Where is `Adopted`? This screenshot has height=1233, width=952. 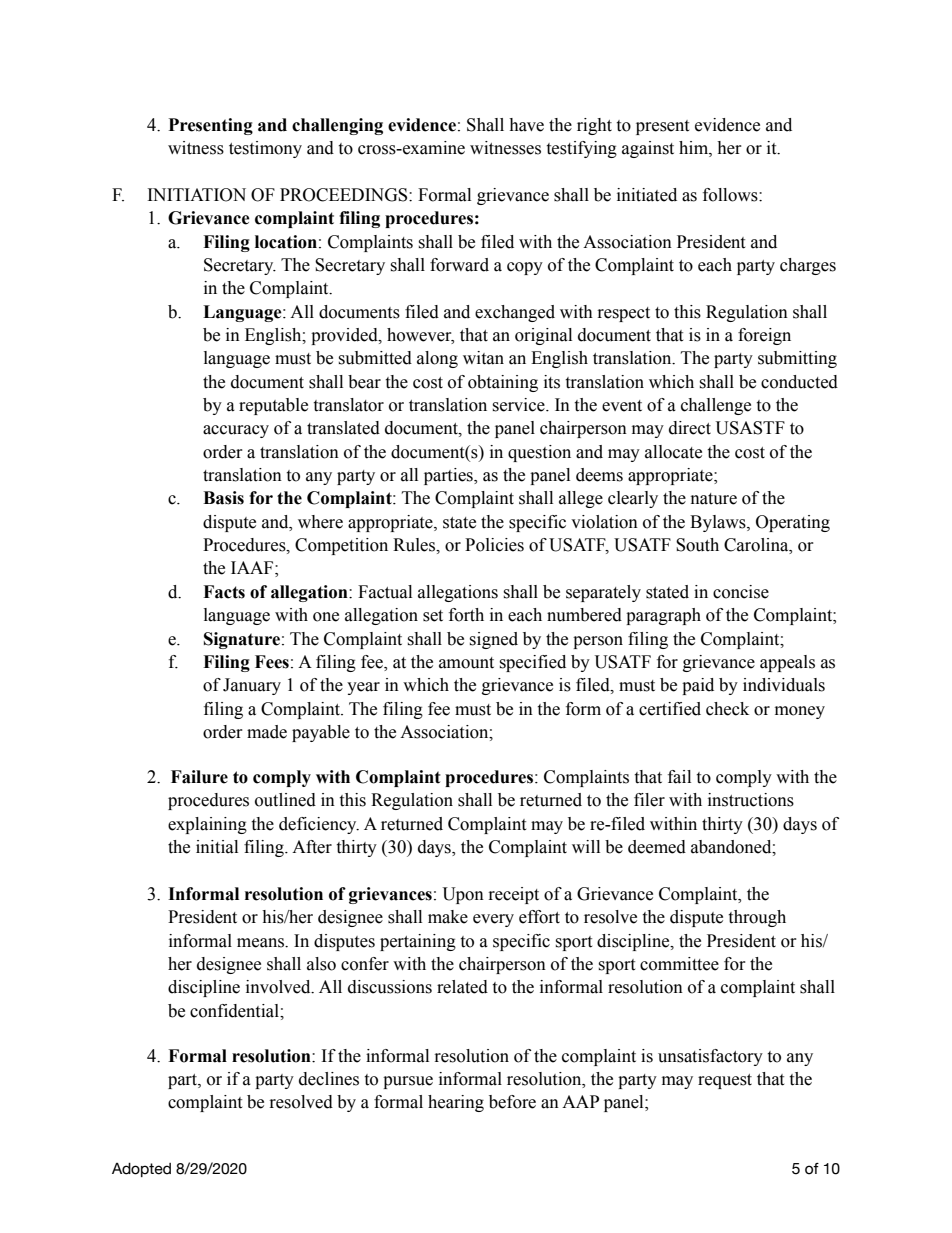 Adopted is located at coordinates (141, 1170).
